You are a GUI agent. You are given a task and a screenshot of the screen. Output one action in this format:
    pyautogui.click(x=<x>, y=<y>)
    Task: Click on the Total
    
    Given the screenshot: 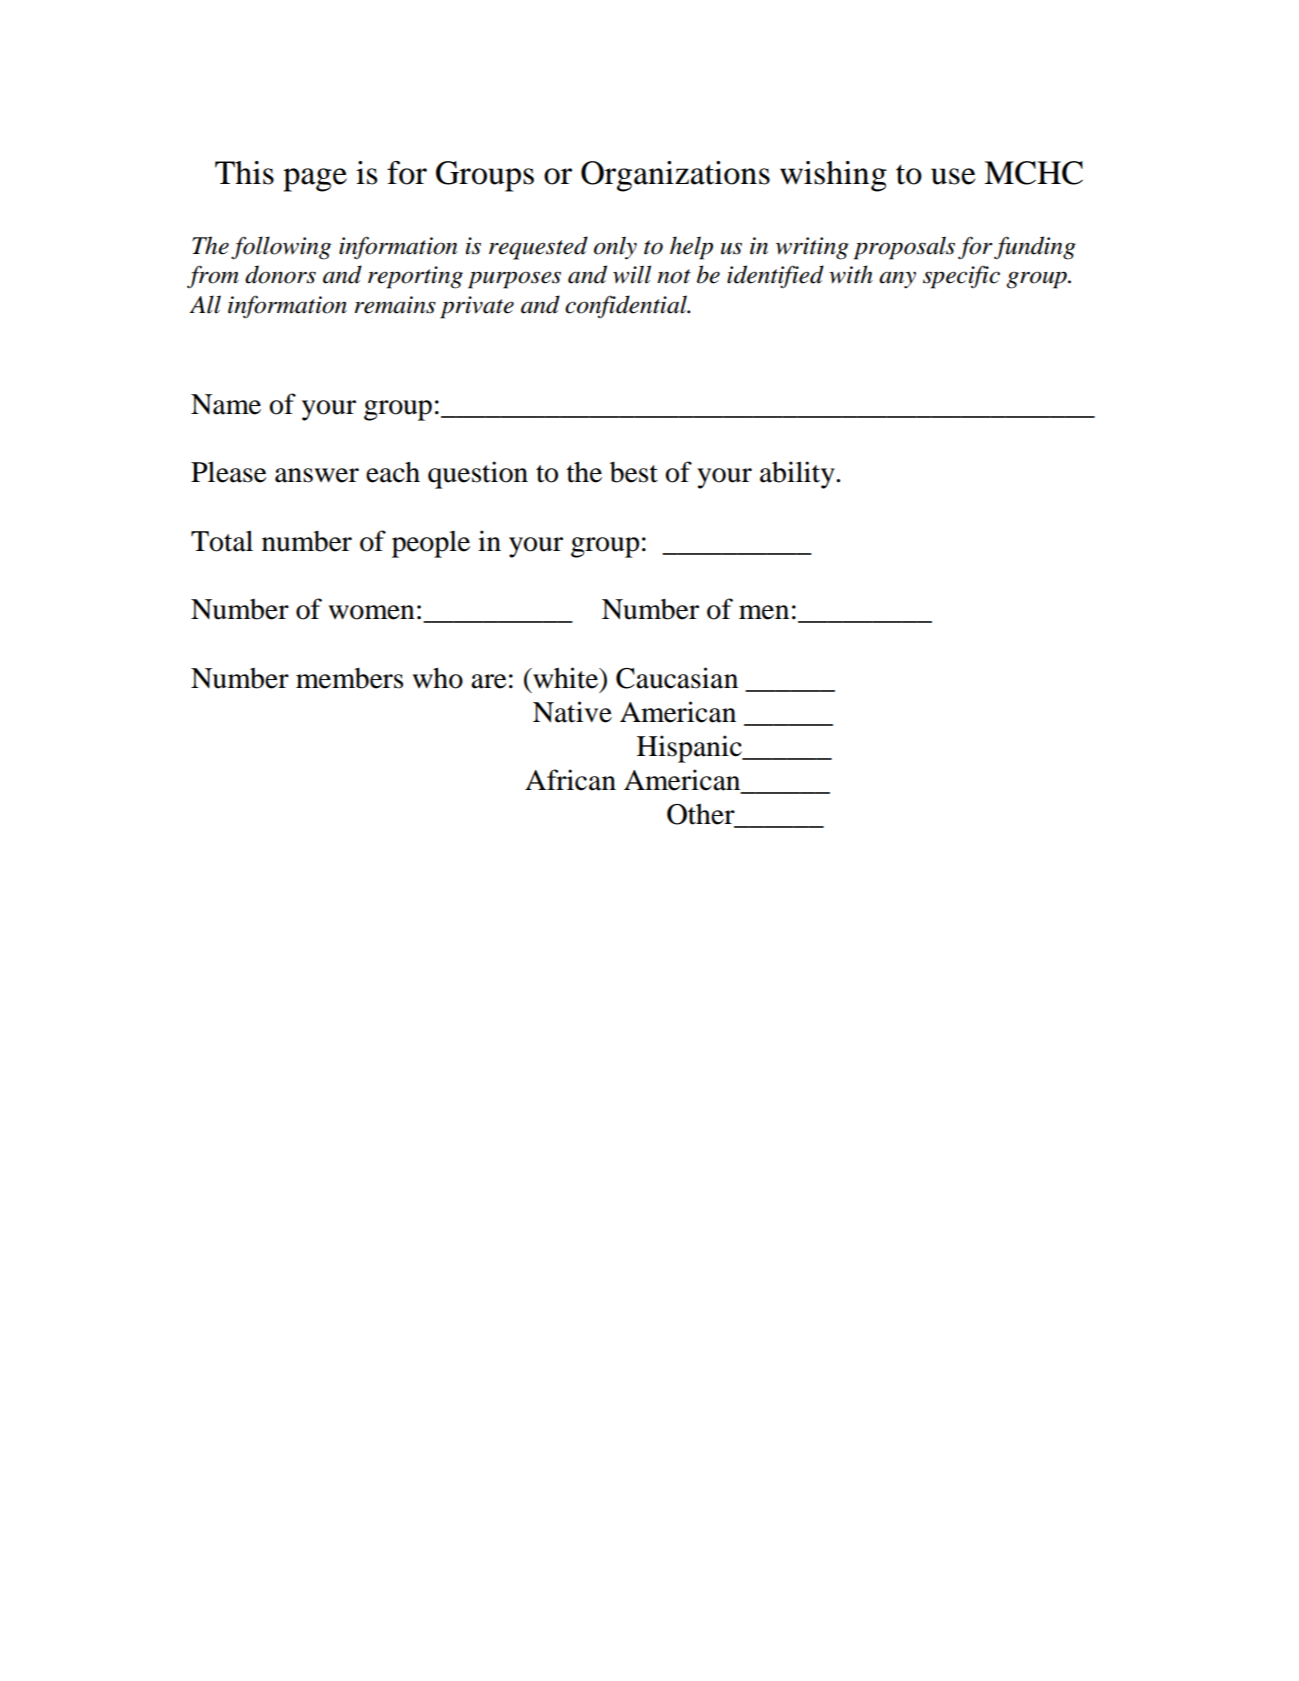 What is the action you would take?
    pyautogui.click(x=222, y=541)
